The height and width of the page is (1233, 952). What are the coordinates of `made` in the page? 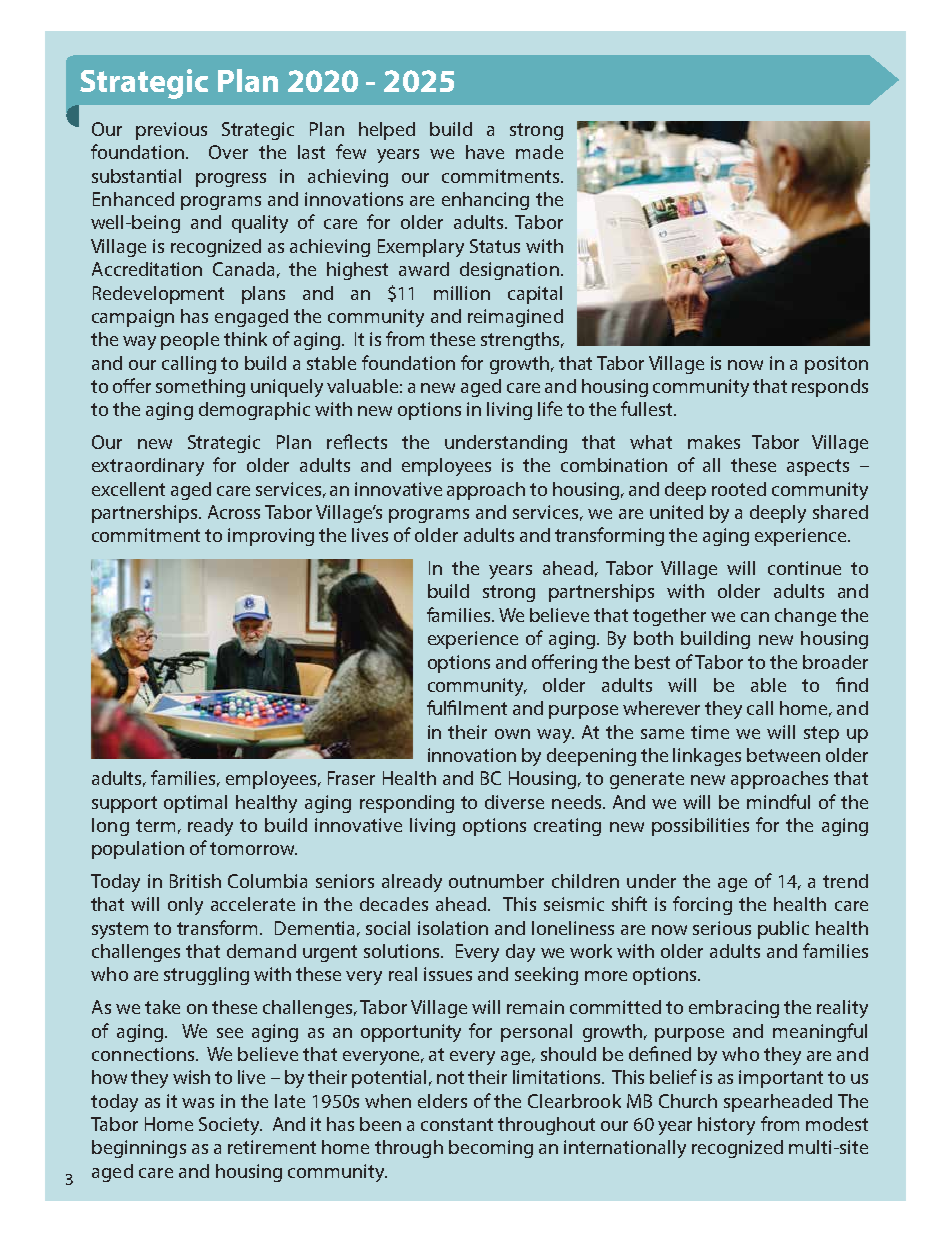 It's located at (539, 152).
